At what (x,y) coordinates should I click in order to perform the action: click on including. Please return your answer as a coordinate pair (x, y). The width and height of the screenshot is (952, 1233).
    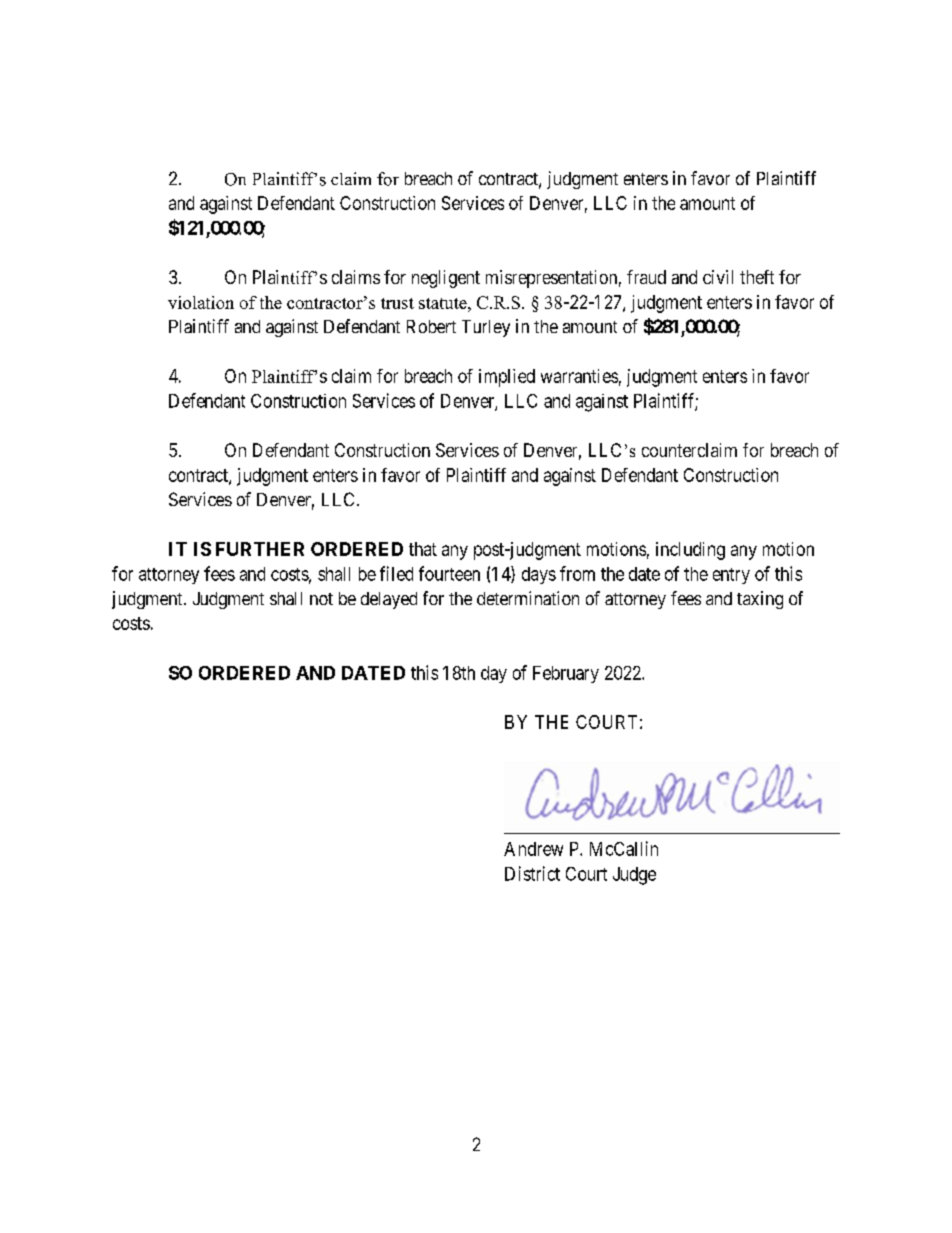
    Looking at the image, I should click on (690, 551).
